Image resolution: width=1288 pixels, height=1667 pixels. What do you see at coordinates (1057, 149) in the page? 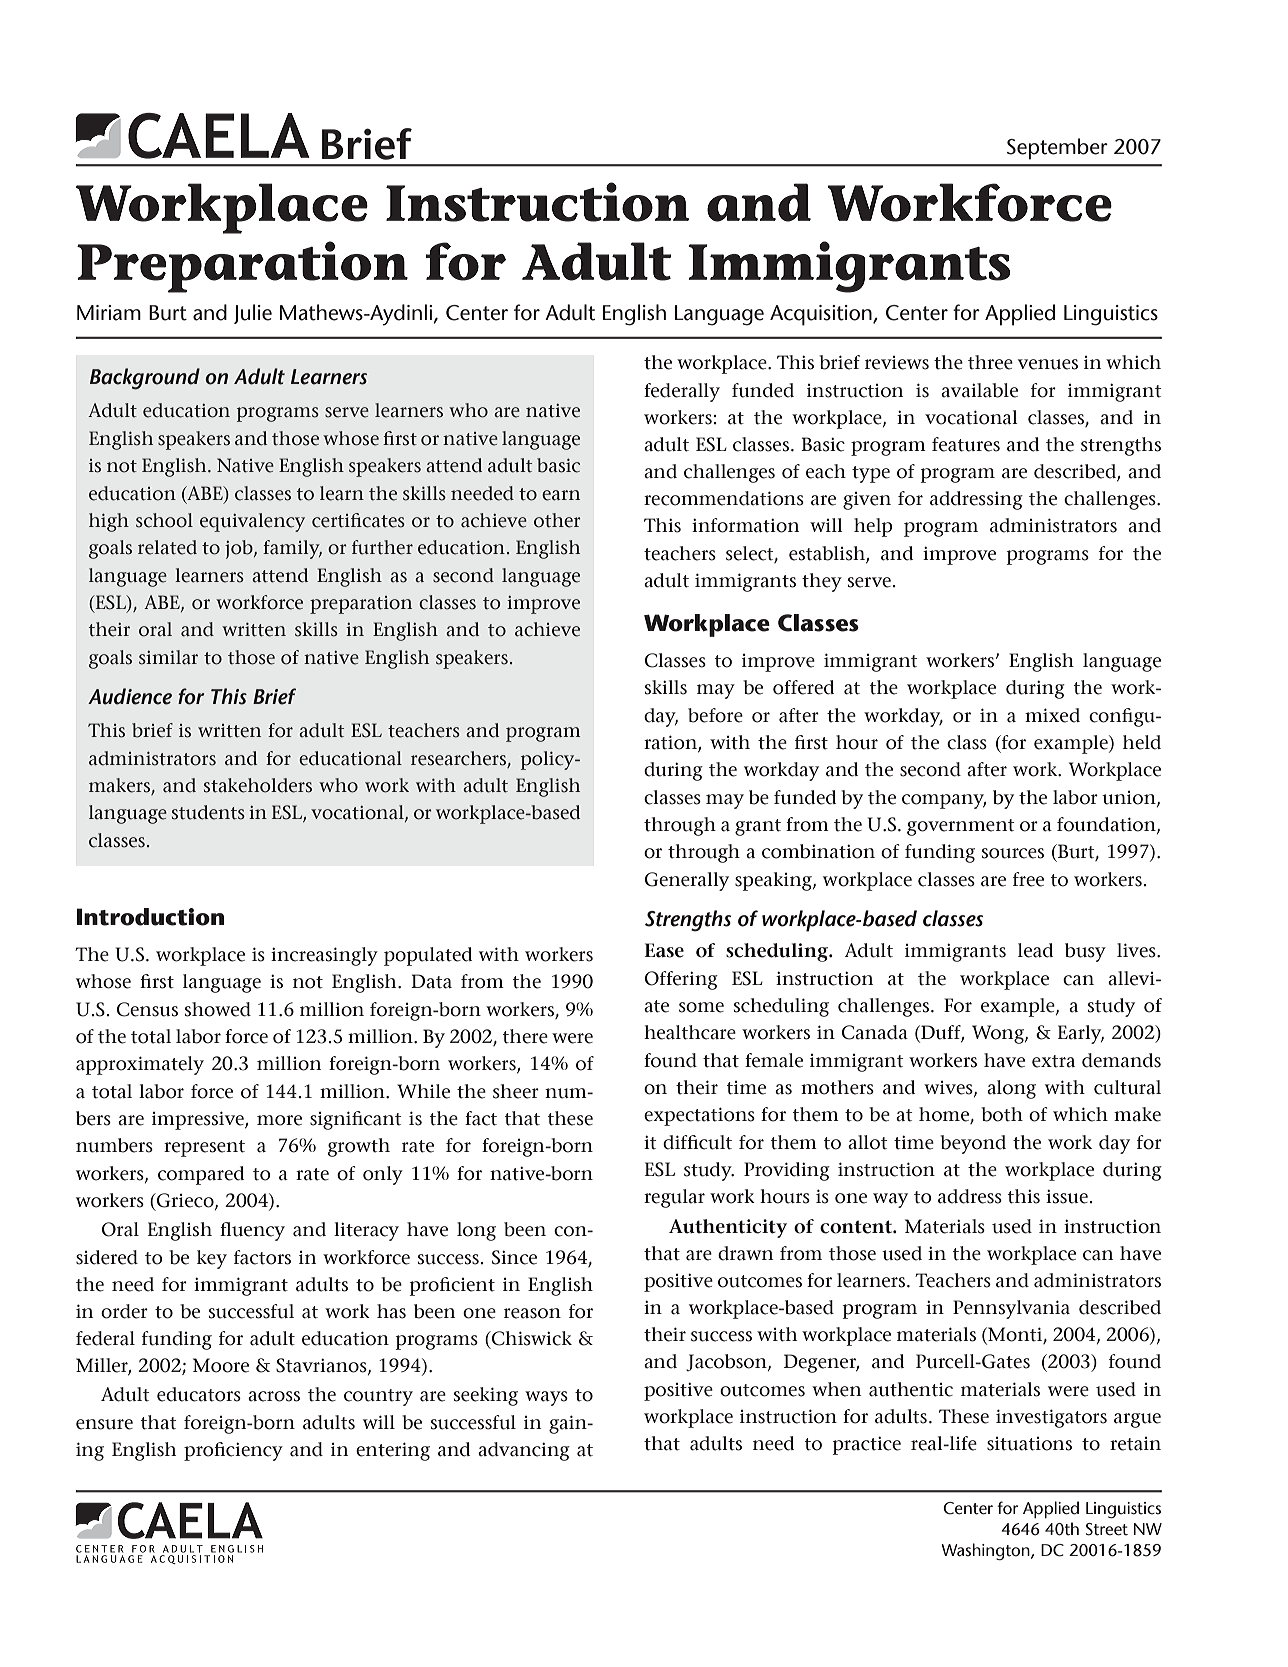
I see `September` at bounding box center [1057, 149].
